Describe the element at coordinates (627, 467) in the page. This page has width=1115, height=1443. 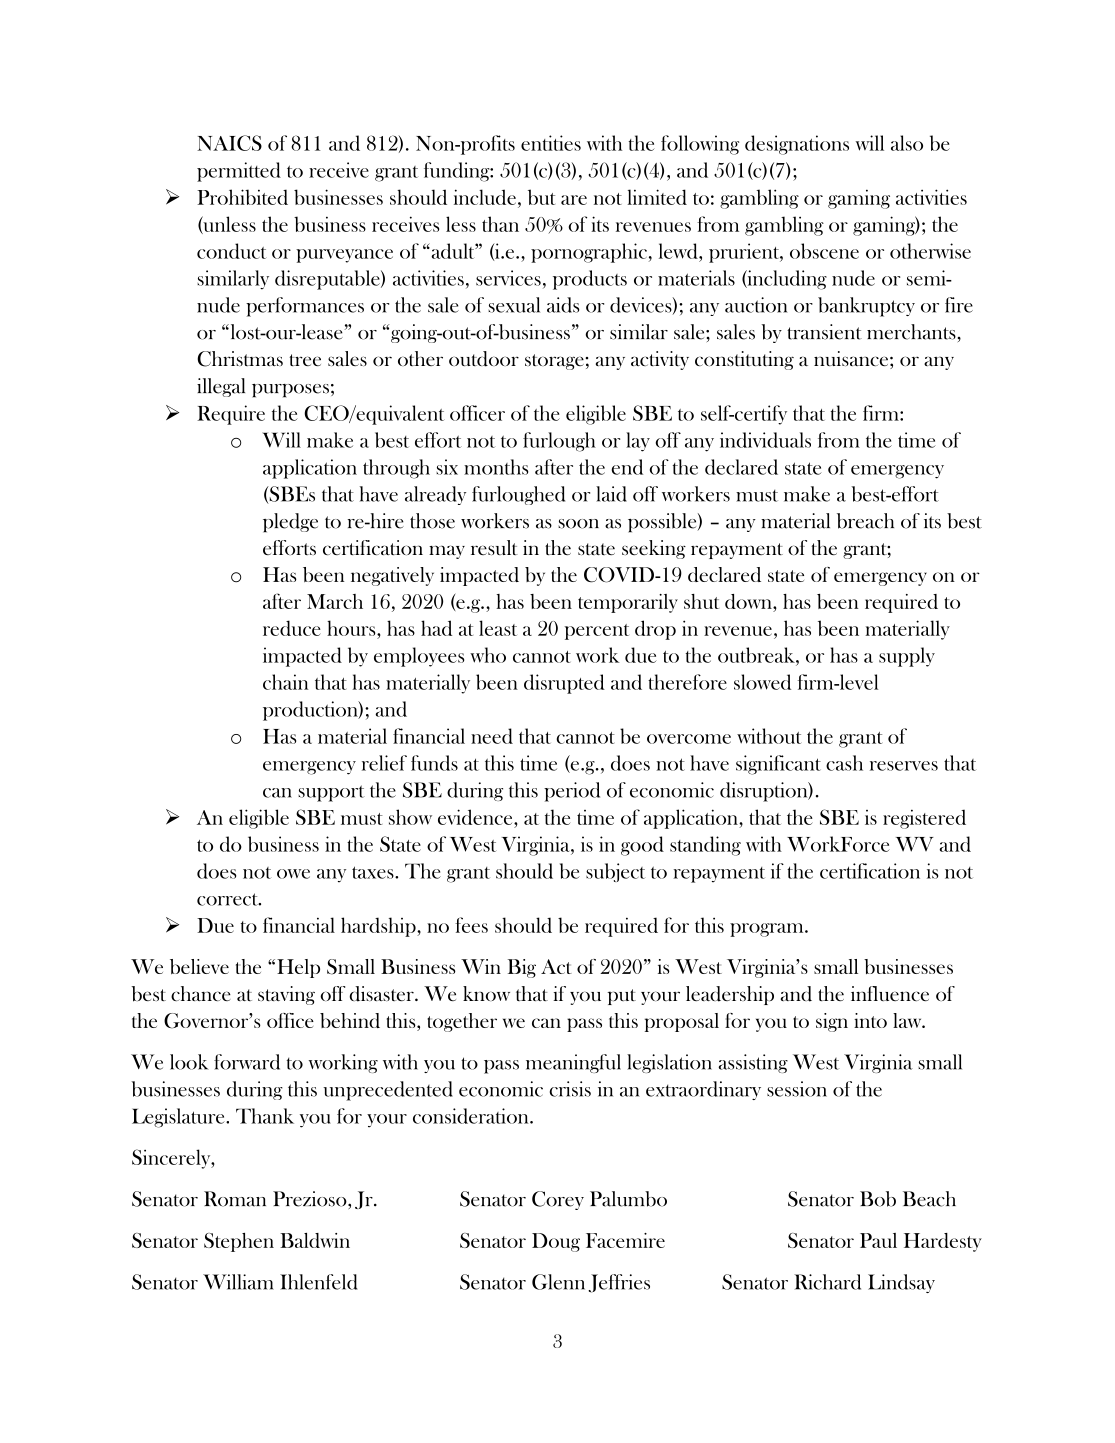
I see `end` at that location.
